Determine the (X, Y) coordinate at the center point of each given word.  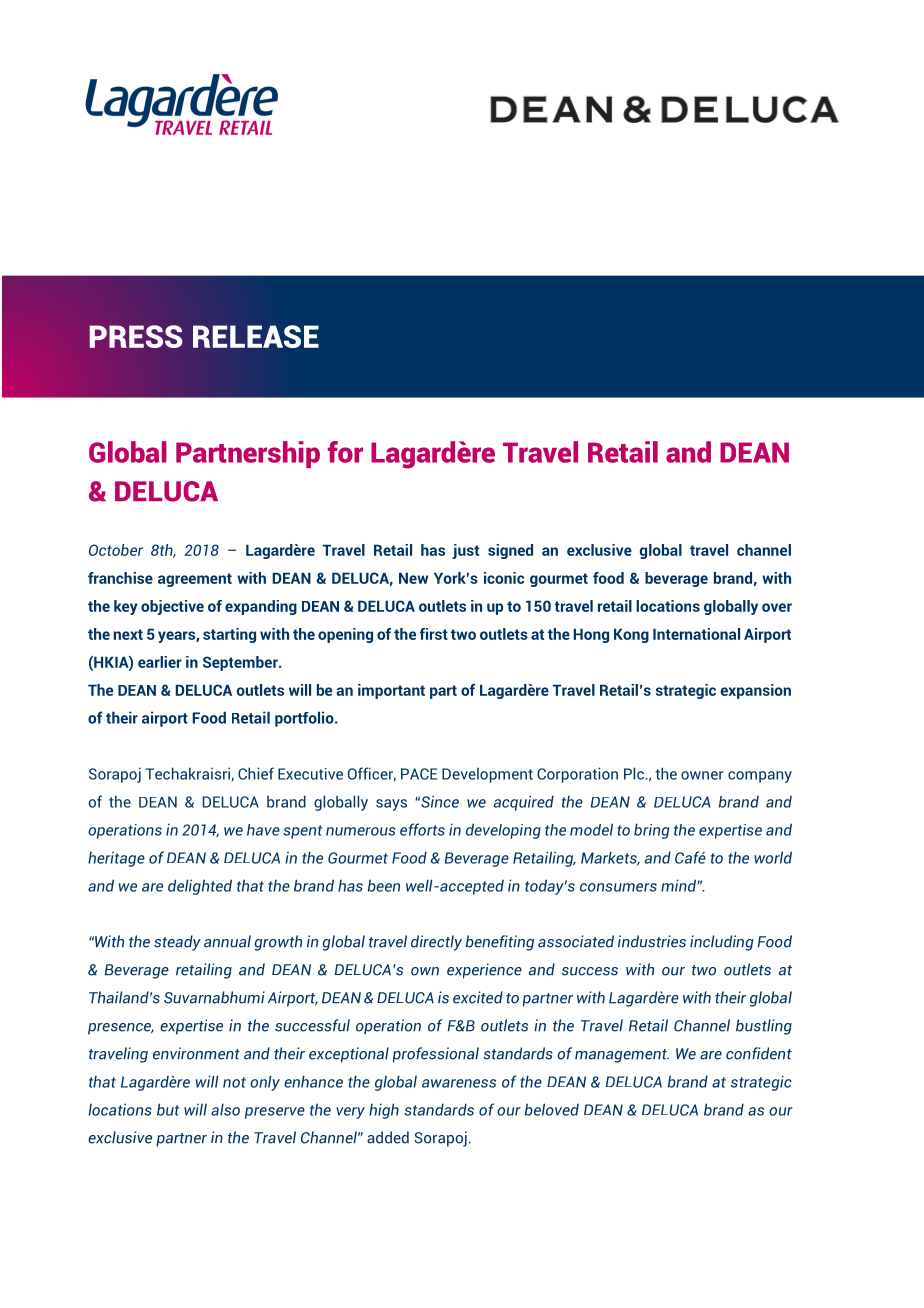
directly (436, 943)
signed (510, 551)
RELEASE (256, 336)
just (465, 551)
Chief (256, 773)
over (777, 607)
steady (177, 943)
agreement (195, 580)
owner (702, 775)
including (722, 943)
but (168, 1109)
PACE (419, 774)
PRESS (135, 336)
